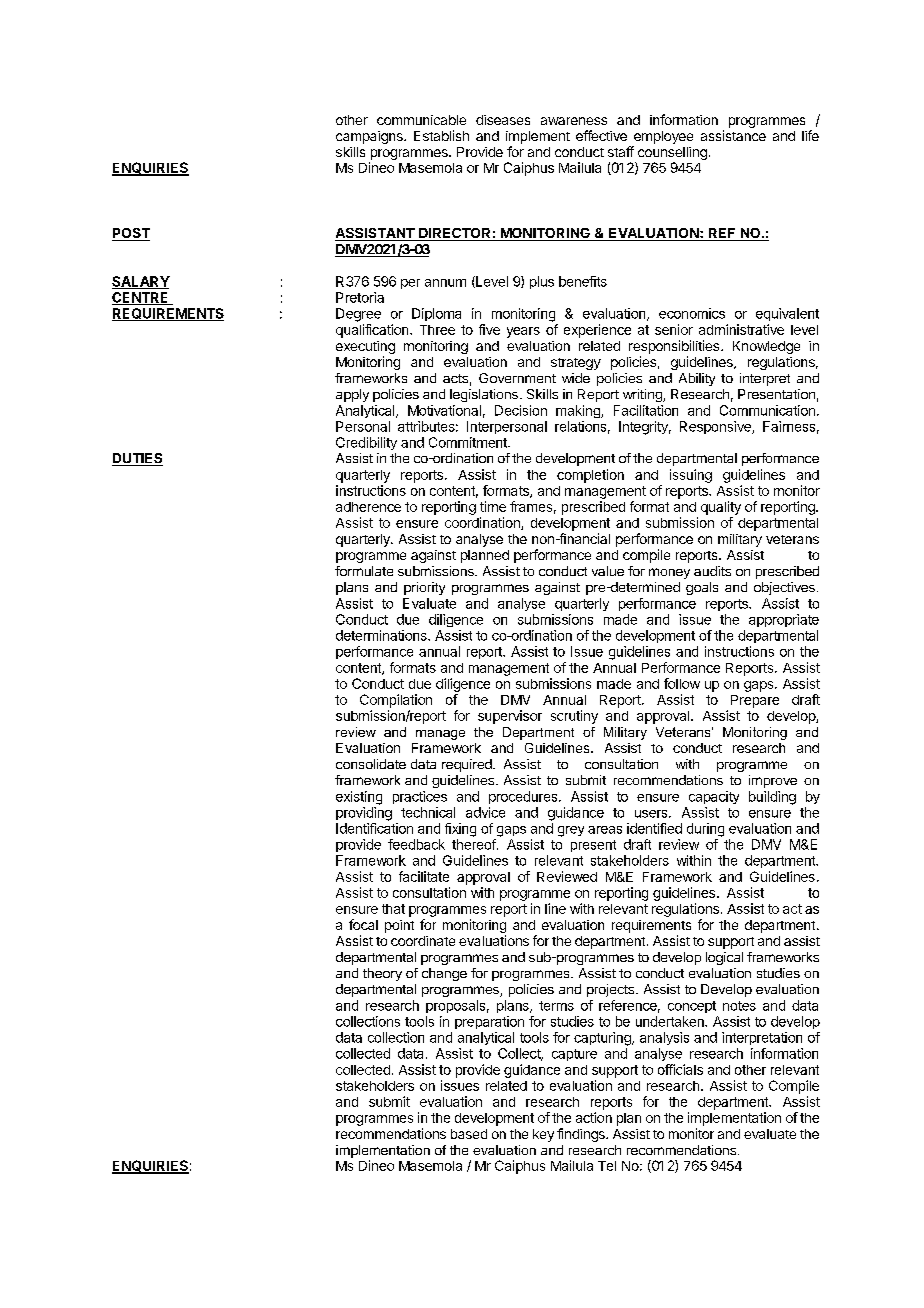 This screenshot has height=1308, width=924. What do you see at coordinates (131, 234) in the screenshot?
I see `POST` at bounding box center [131, 234].
